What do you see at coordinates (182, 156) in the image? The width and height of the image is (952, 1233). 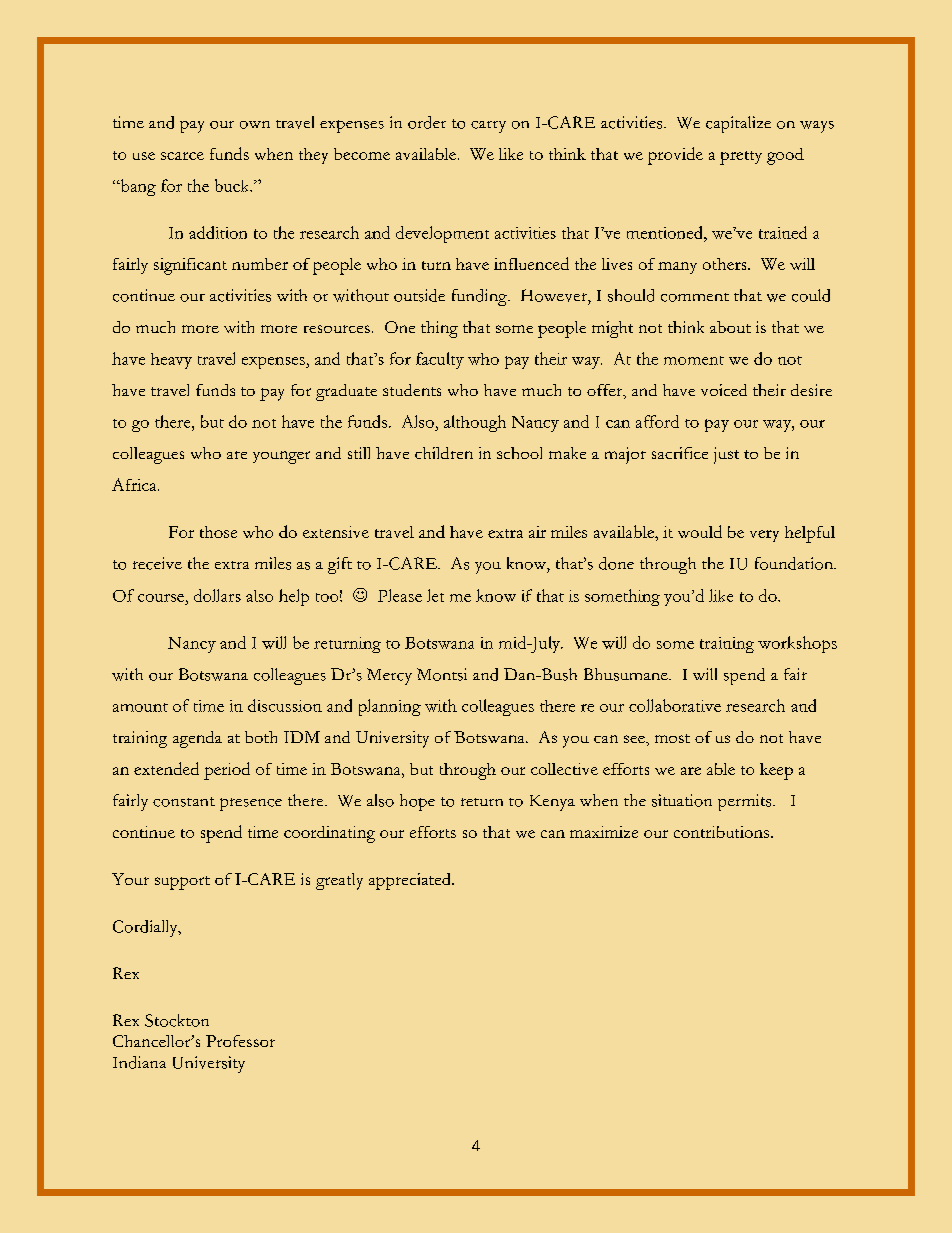 I see `scarce` at bounding box center [182, 156].
